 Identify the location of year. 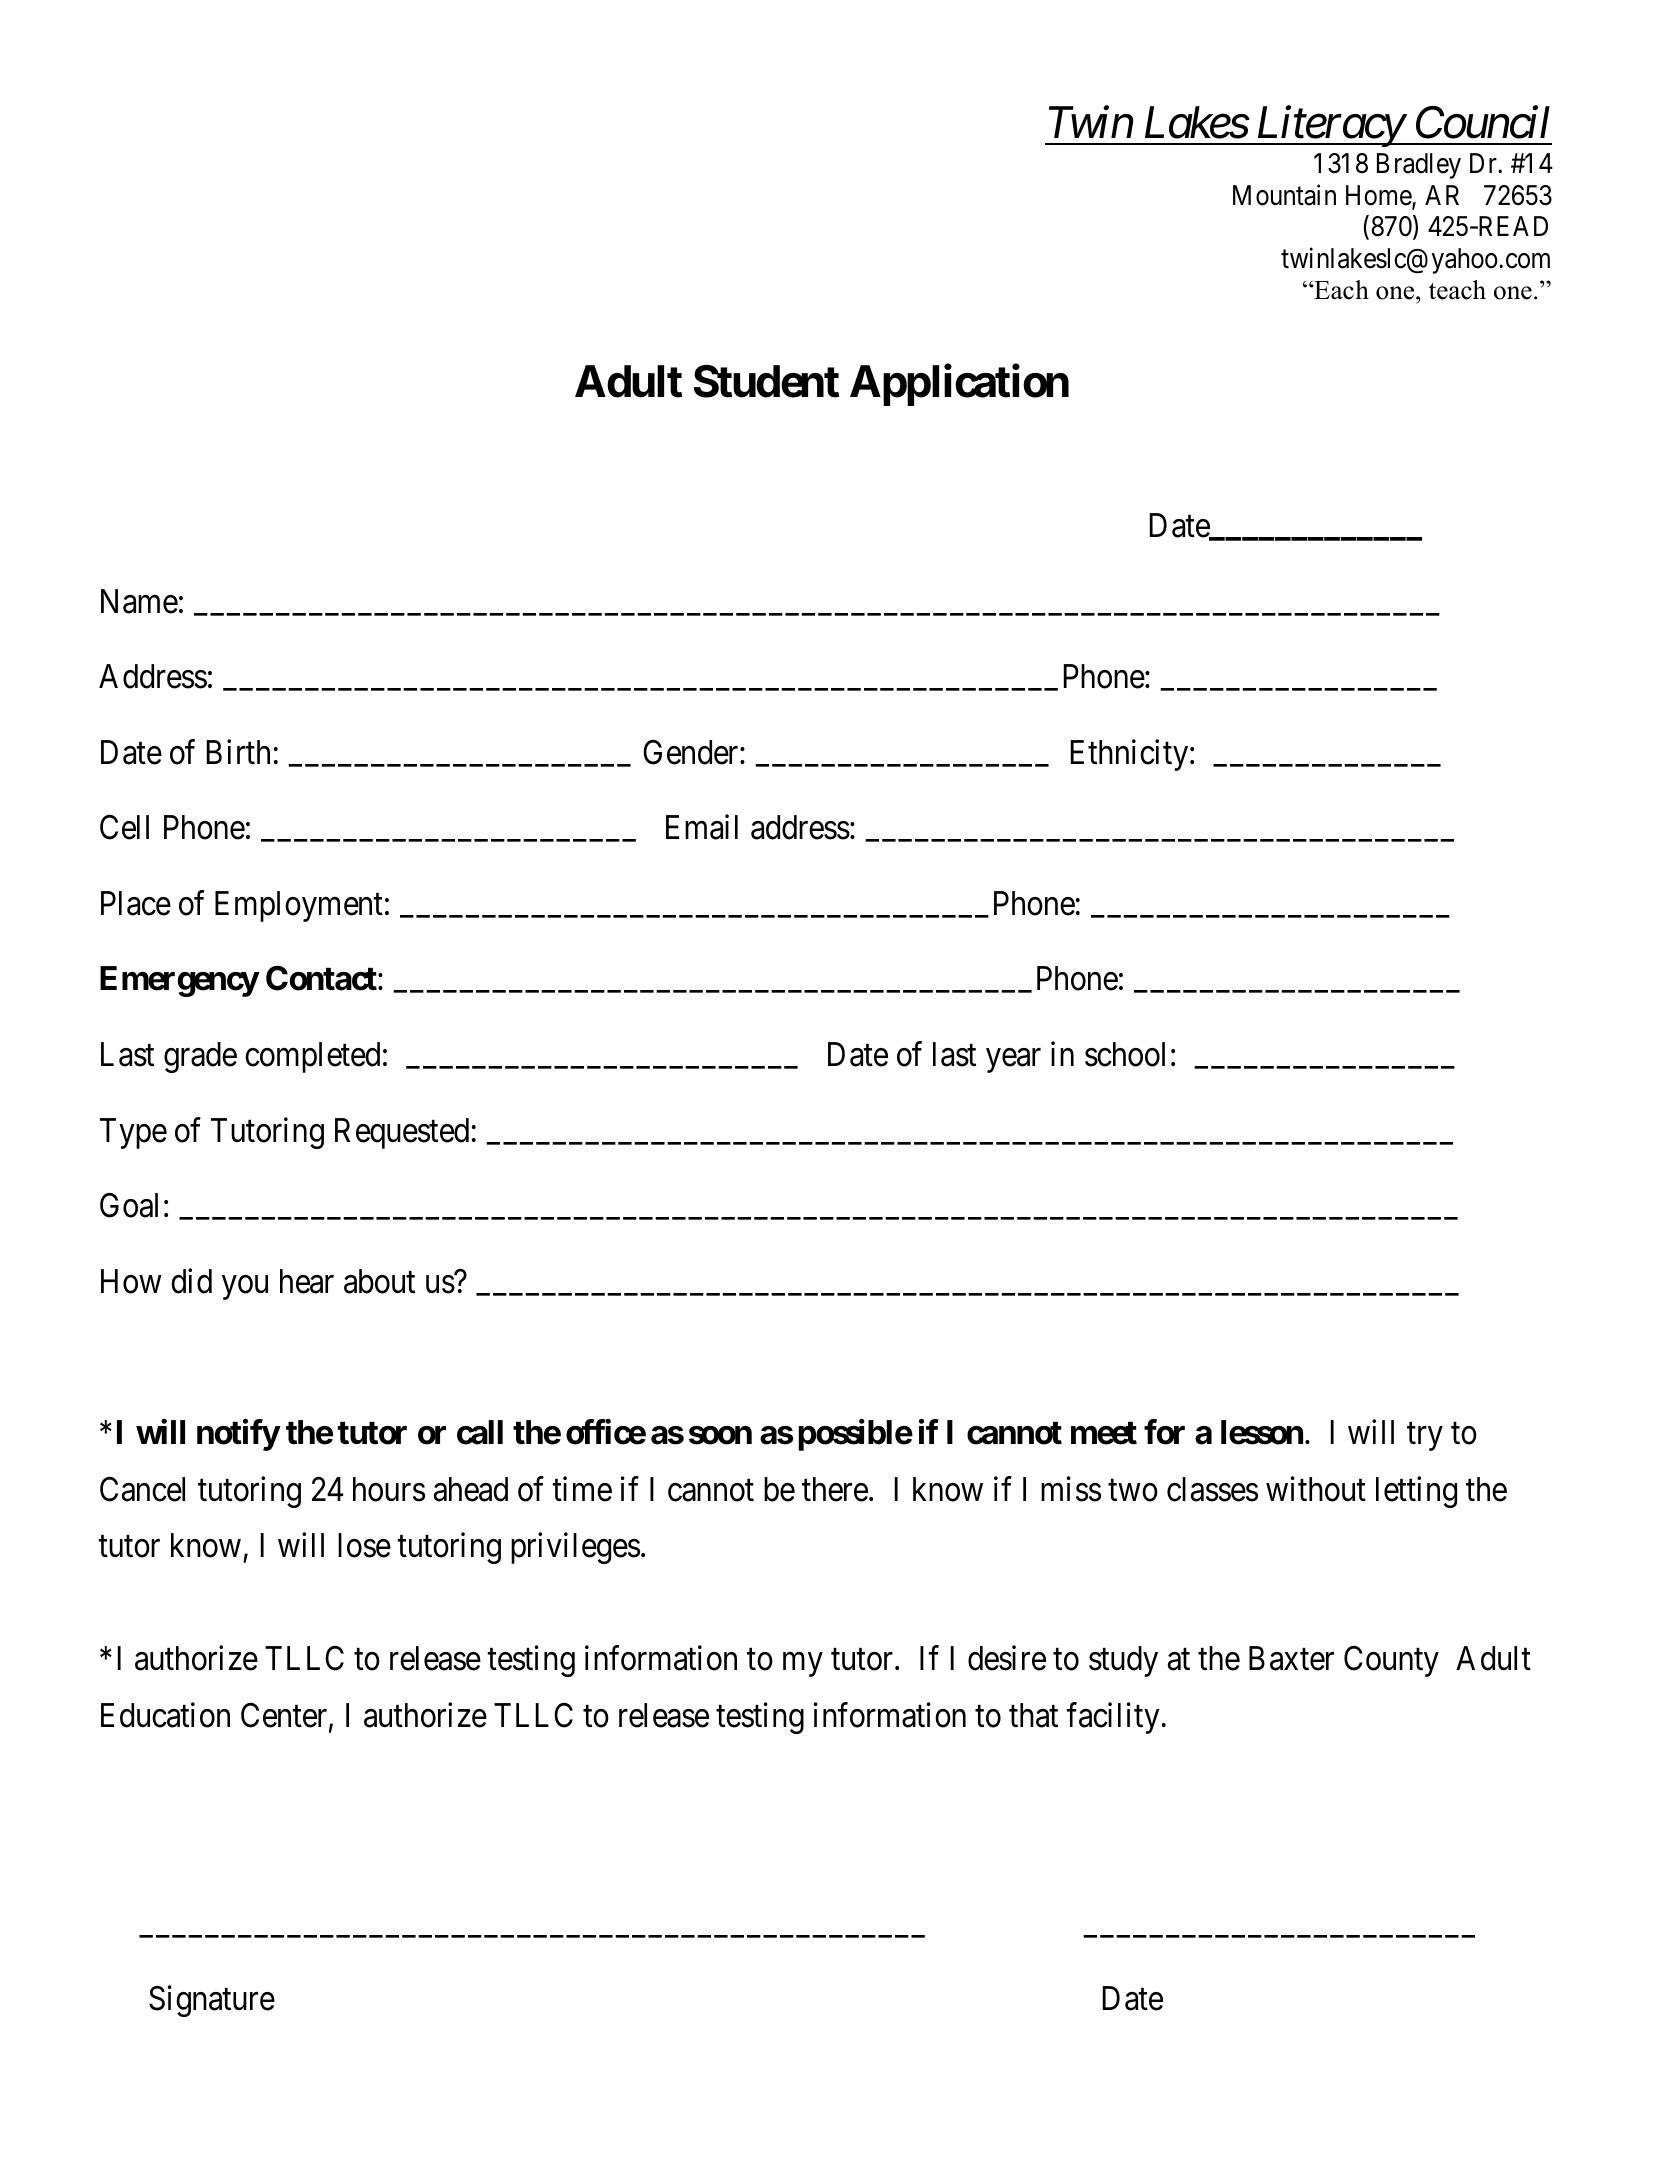
(1013, 1061).
